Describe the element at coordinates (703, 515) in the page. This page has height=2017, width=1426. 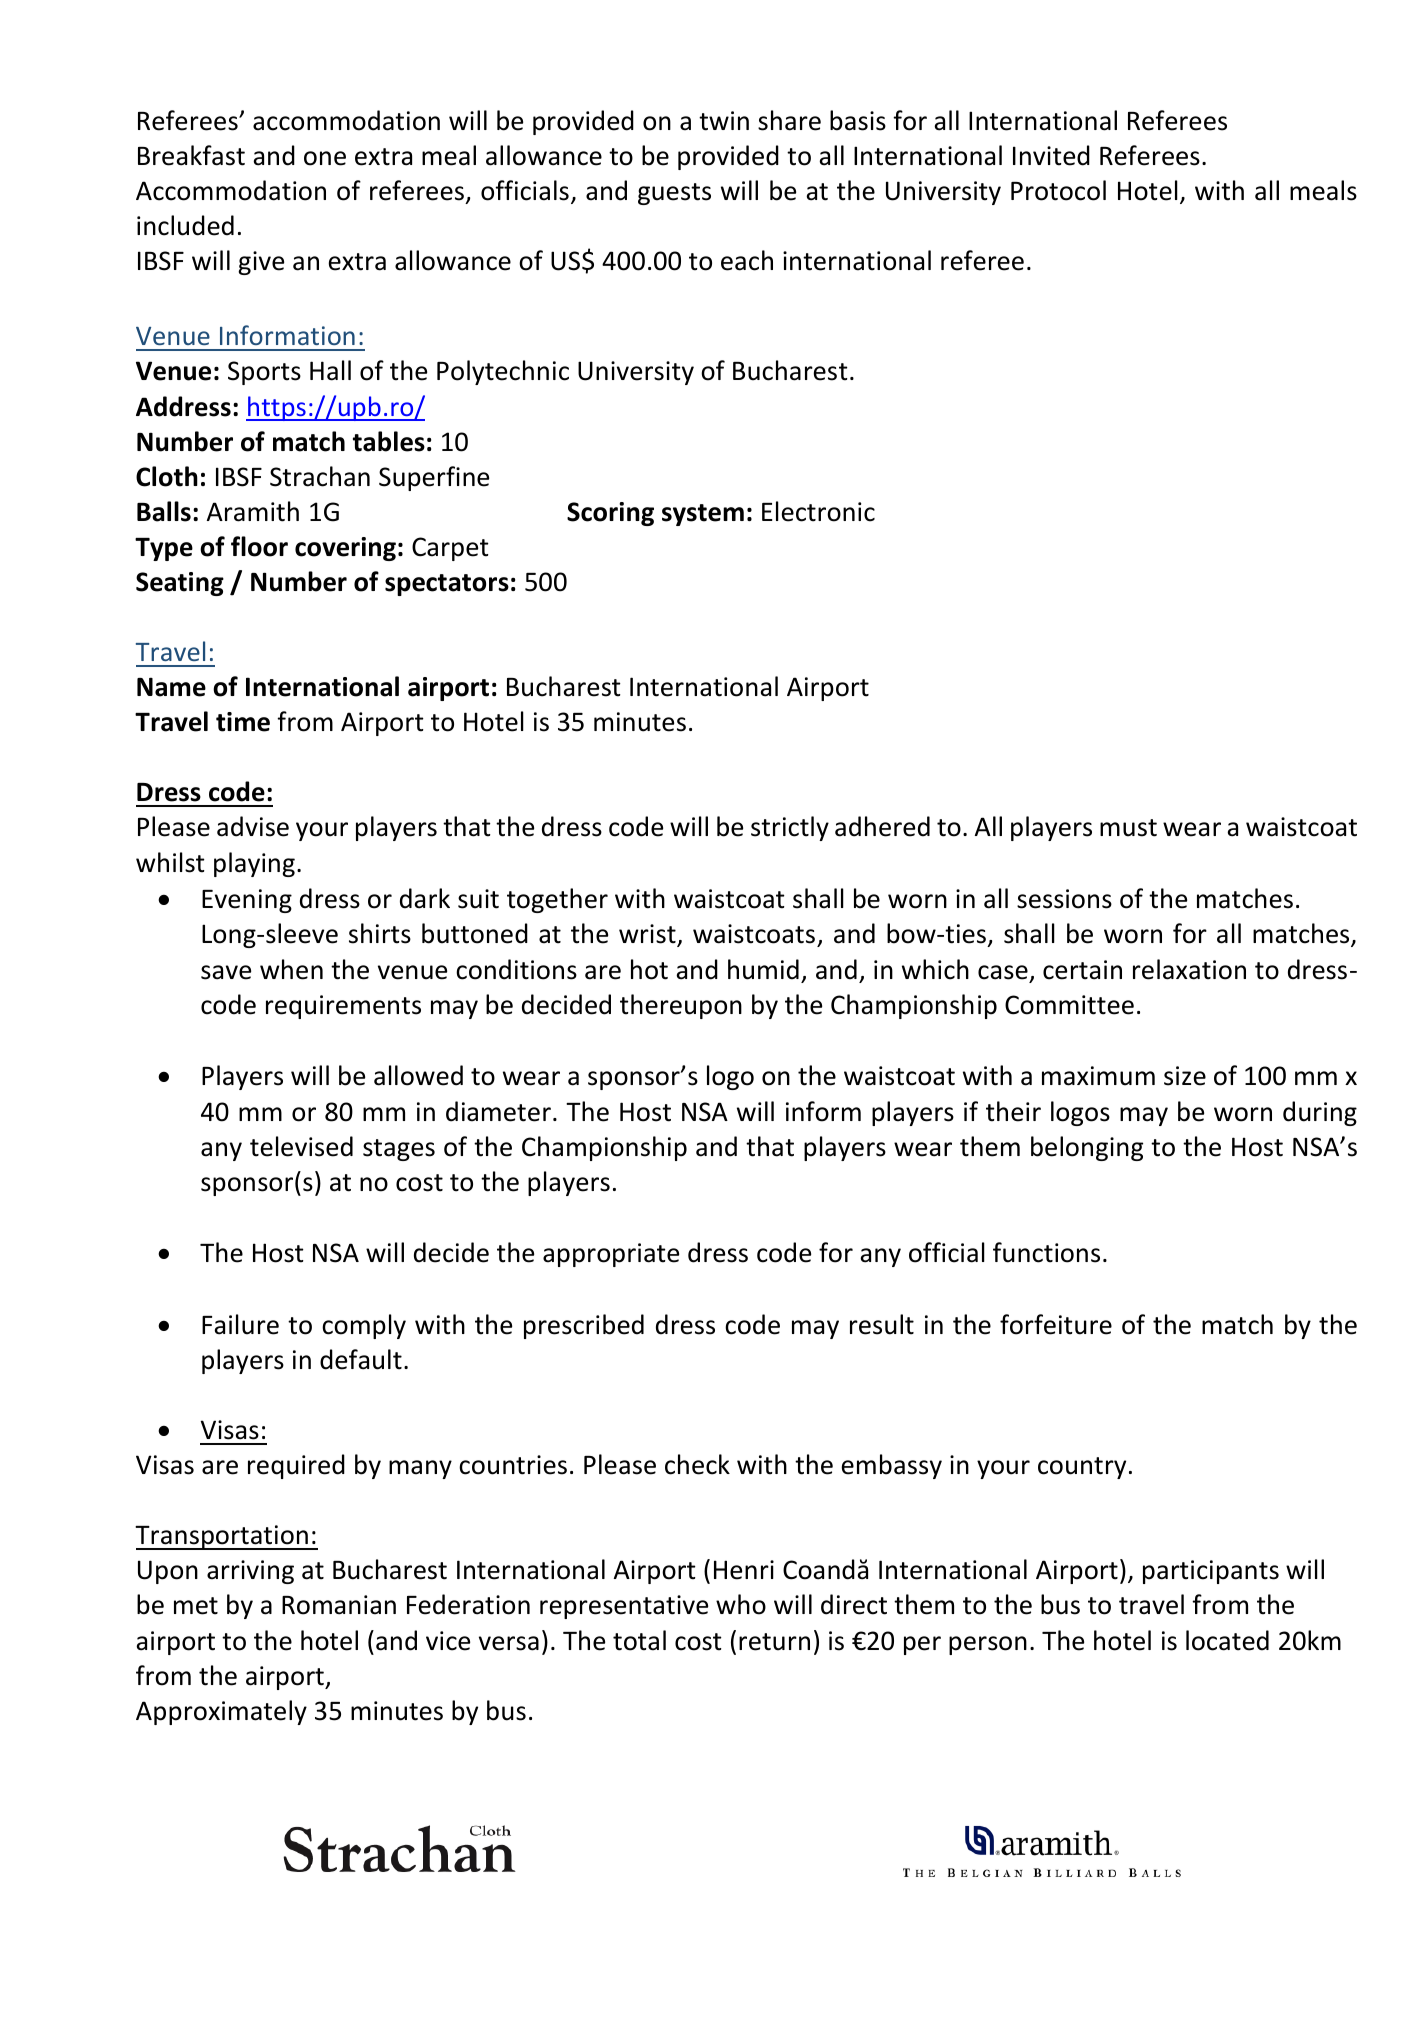
I see `system` at that location.
